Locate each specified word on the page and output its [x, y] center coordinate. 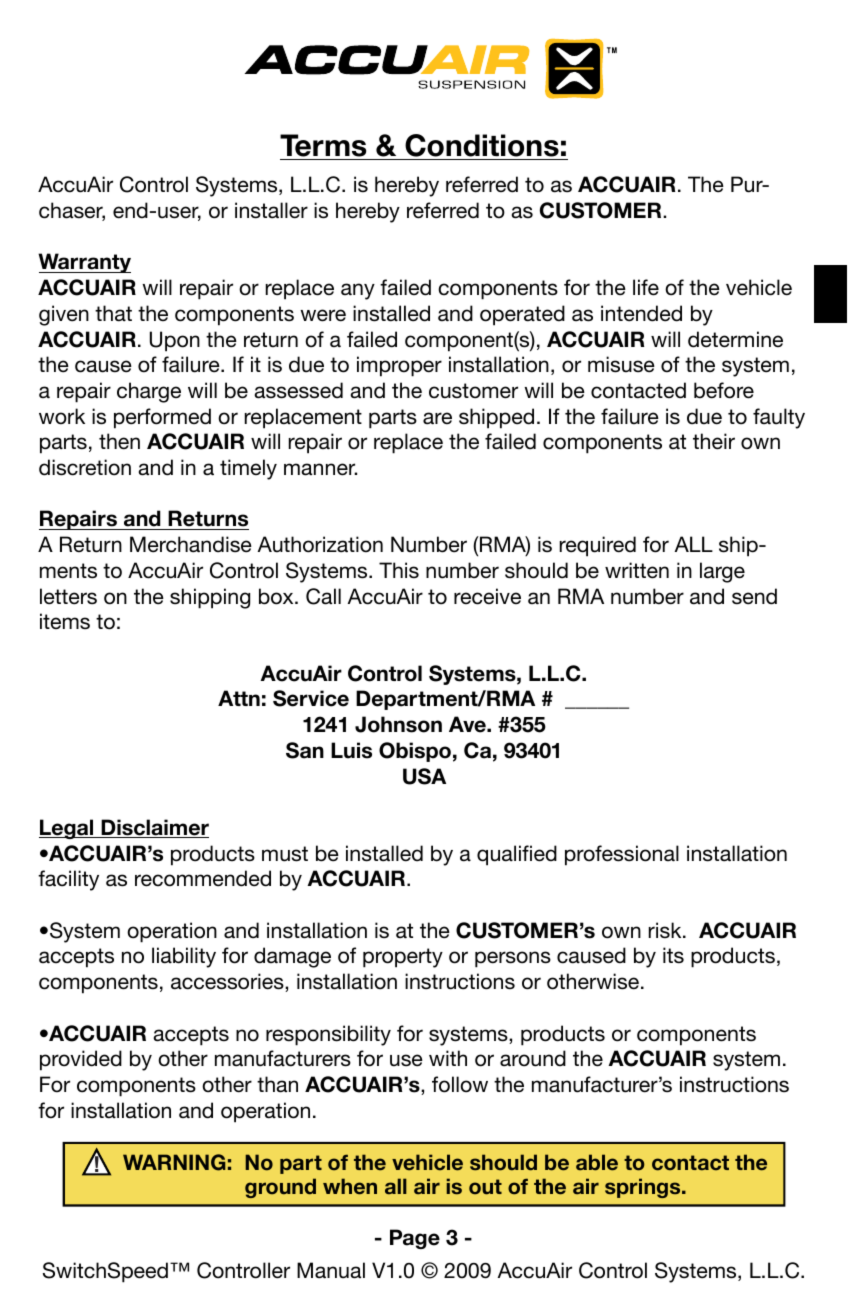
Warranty [84, 263]
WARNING [174, 1162]
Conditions [482, 145]
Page [415, 1239]
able [597, 1162]
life [646, 287]
